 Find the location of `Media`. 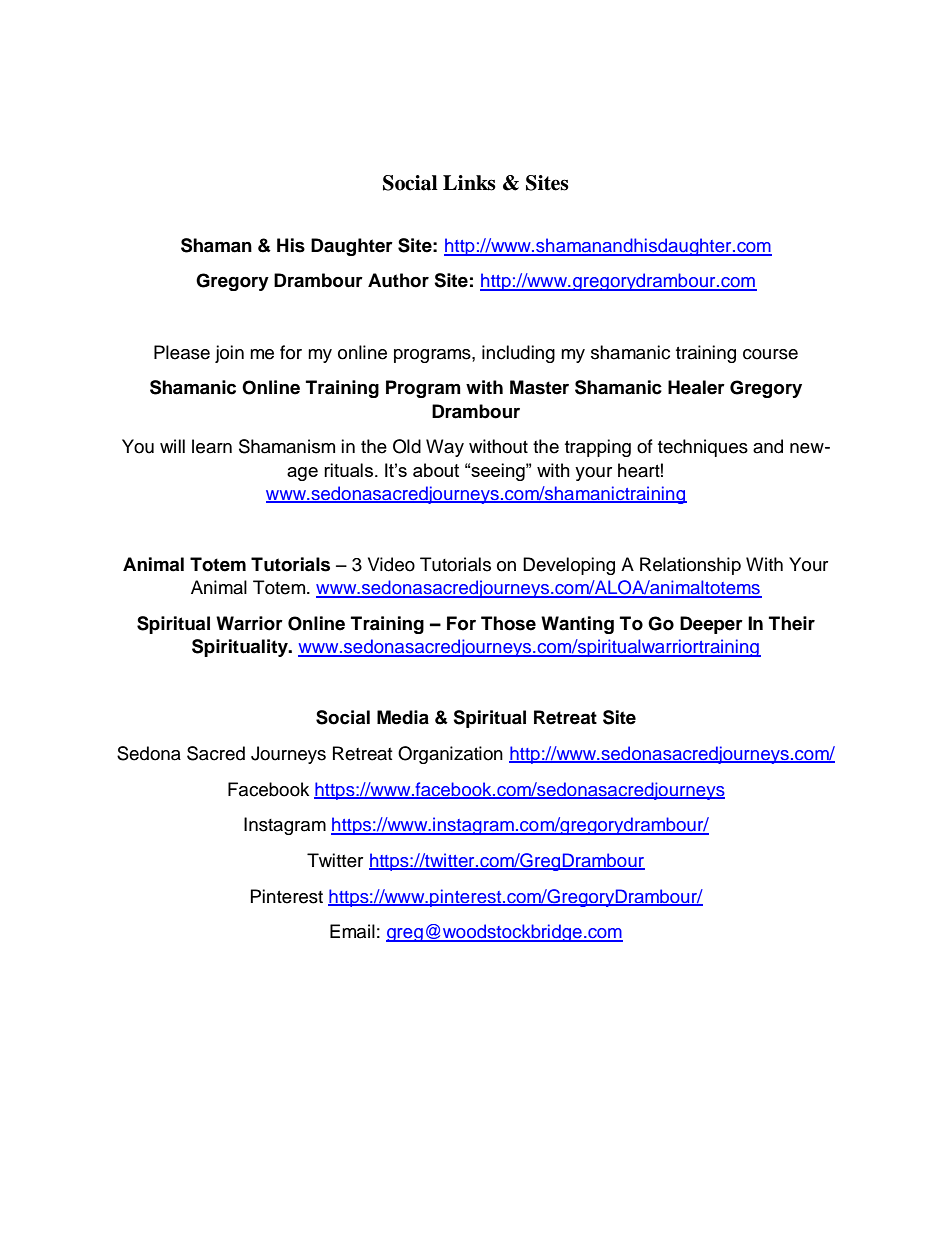

Media is located at coordinates (403, 717).
